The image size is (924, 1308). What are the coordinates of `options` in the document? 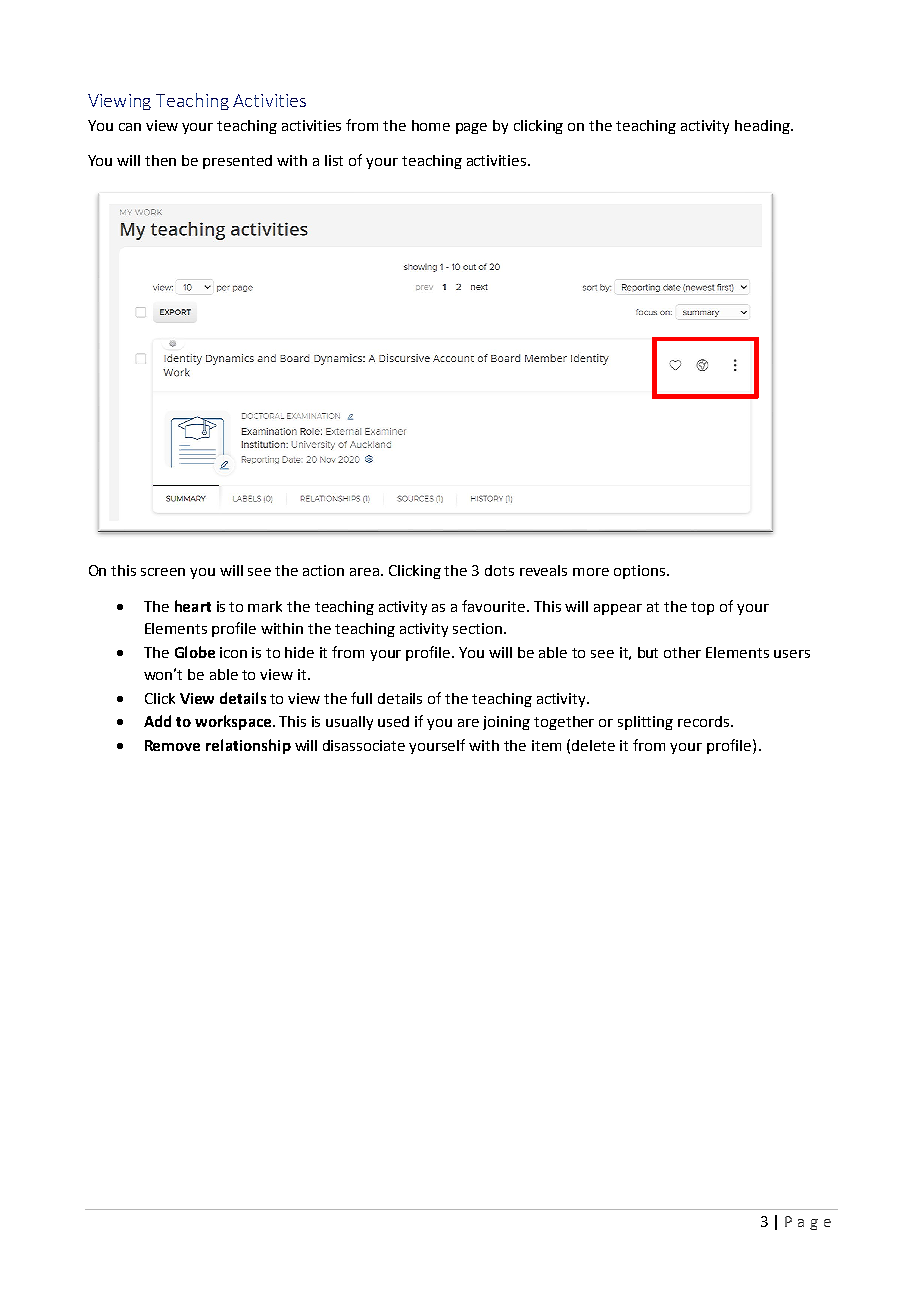 It's located at (639, 572).
